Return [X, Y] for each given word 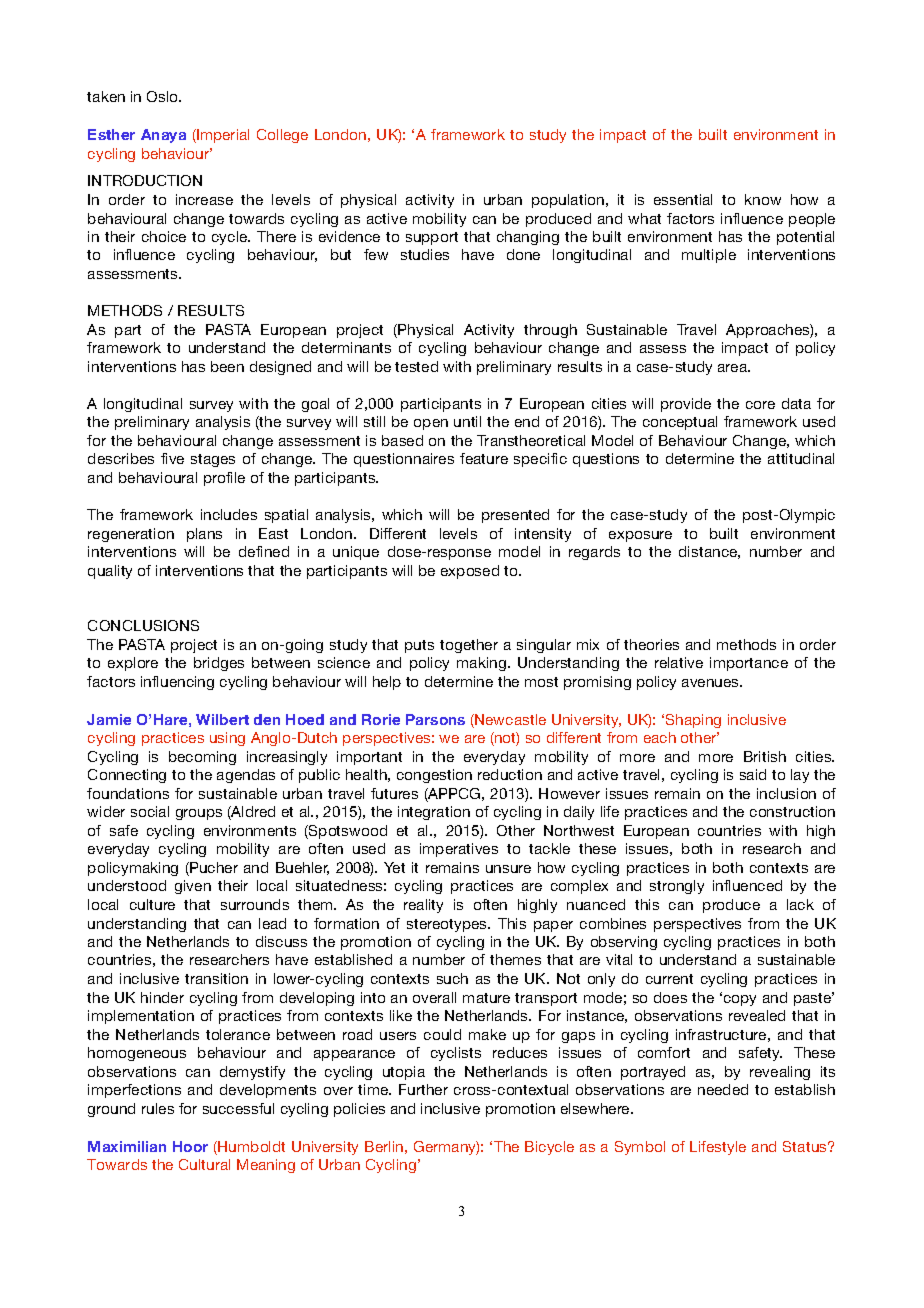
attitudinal [801, 458]
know [763, 199]
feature [484, 458]
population [568, 201]
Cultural [204, 1164]
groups [199, 814]
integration [434, 813]
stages [213, 460]
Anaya [163, 136]
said [753, 774]
